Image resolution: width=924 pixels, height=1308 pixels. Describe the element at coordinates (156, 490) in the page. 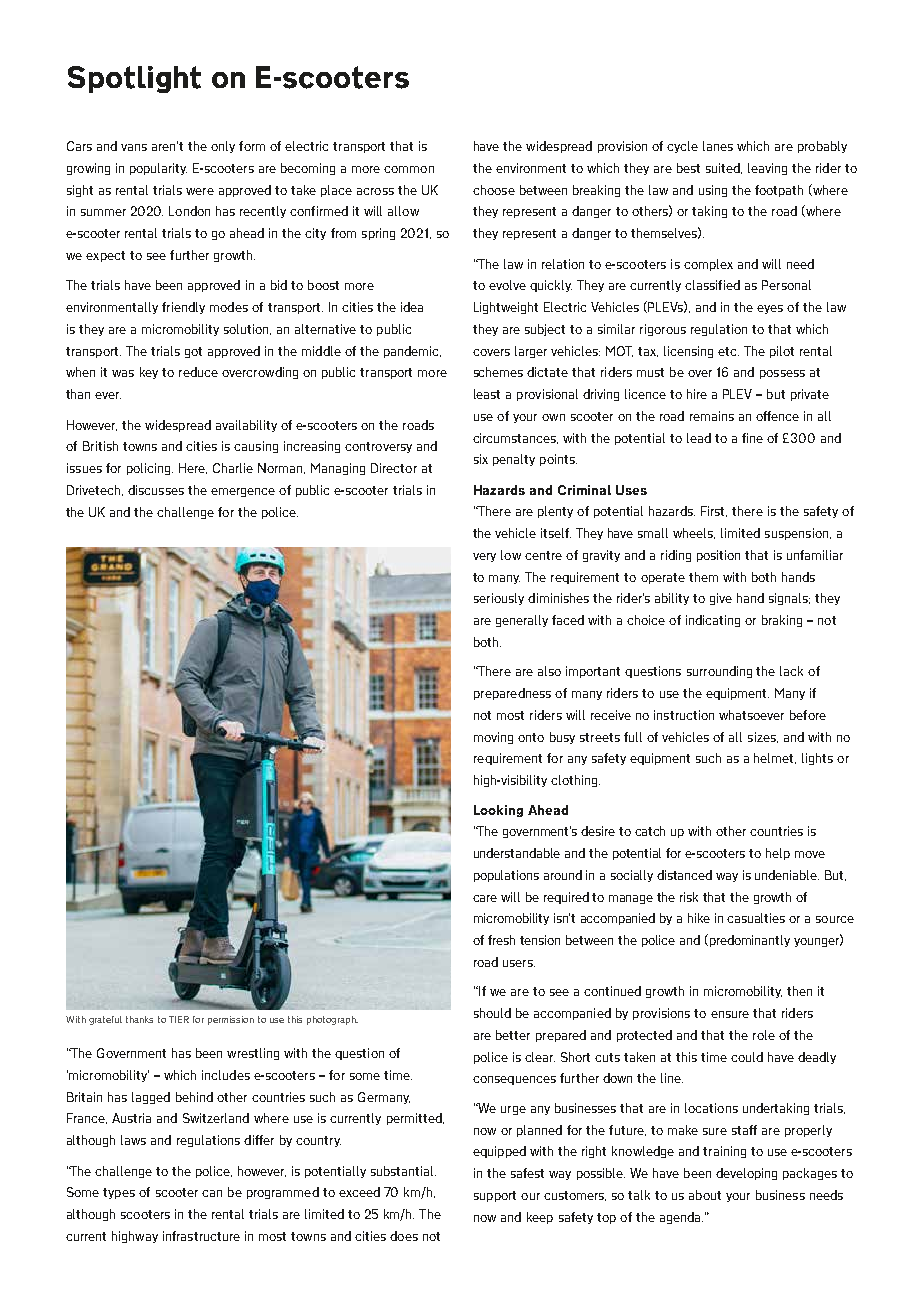

I see `discusses` at that location.
